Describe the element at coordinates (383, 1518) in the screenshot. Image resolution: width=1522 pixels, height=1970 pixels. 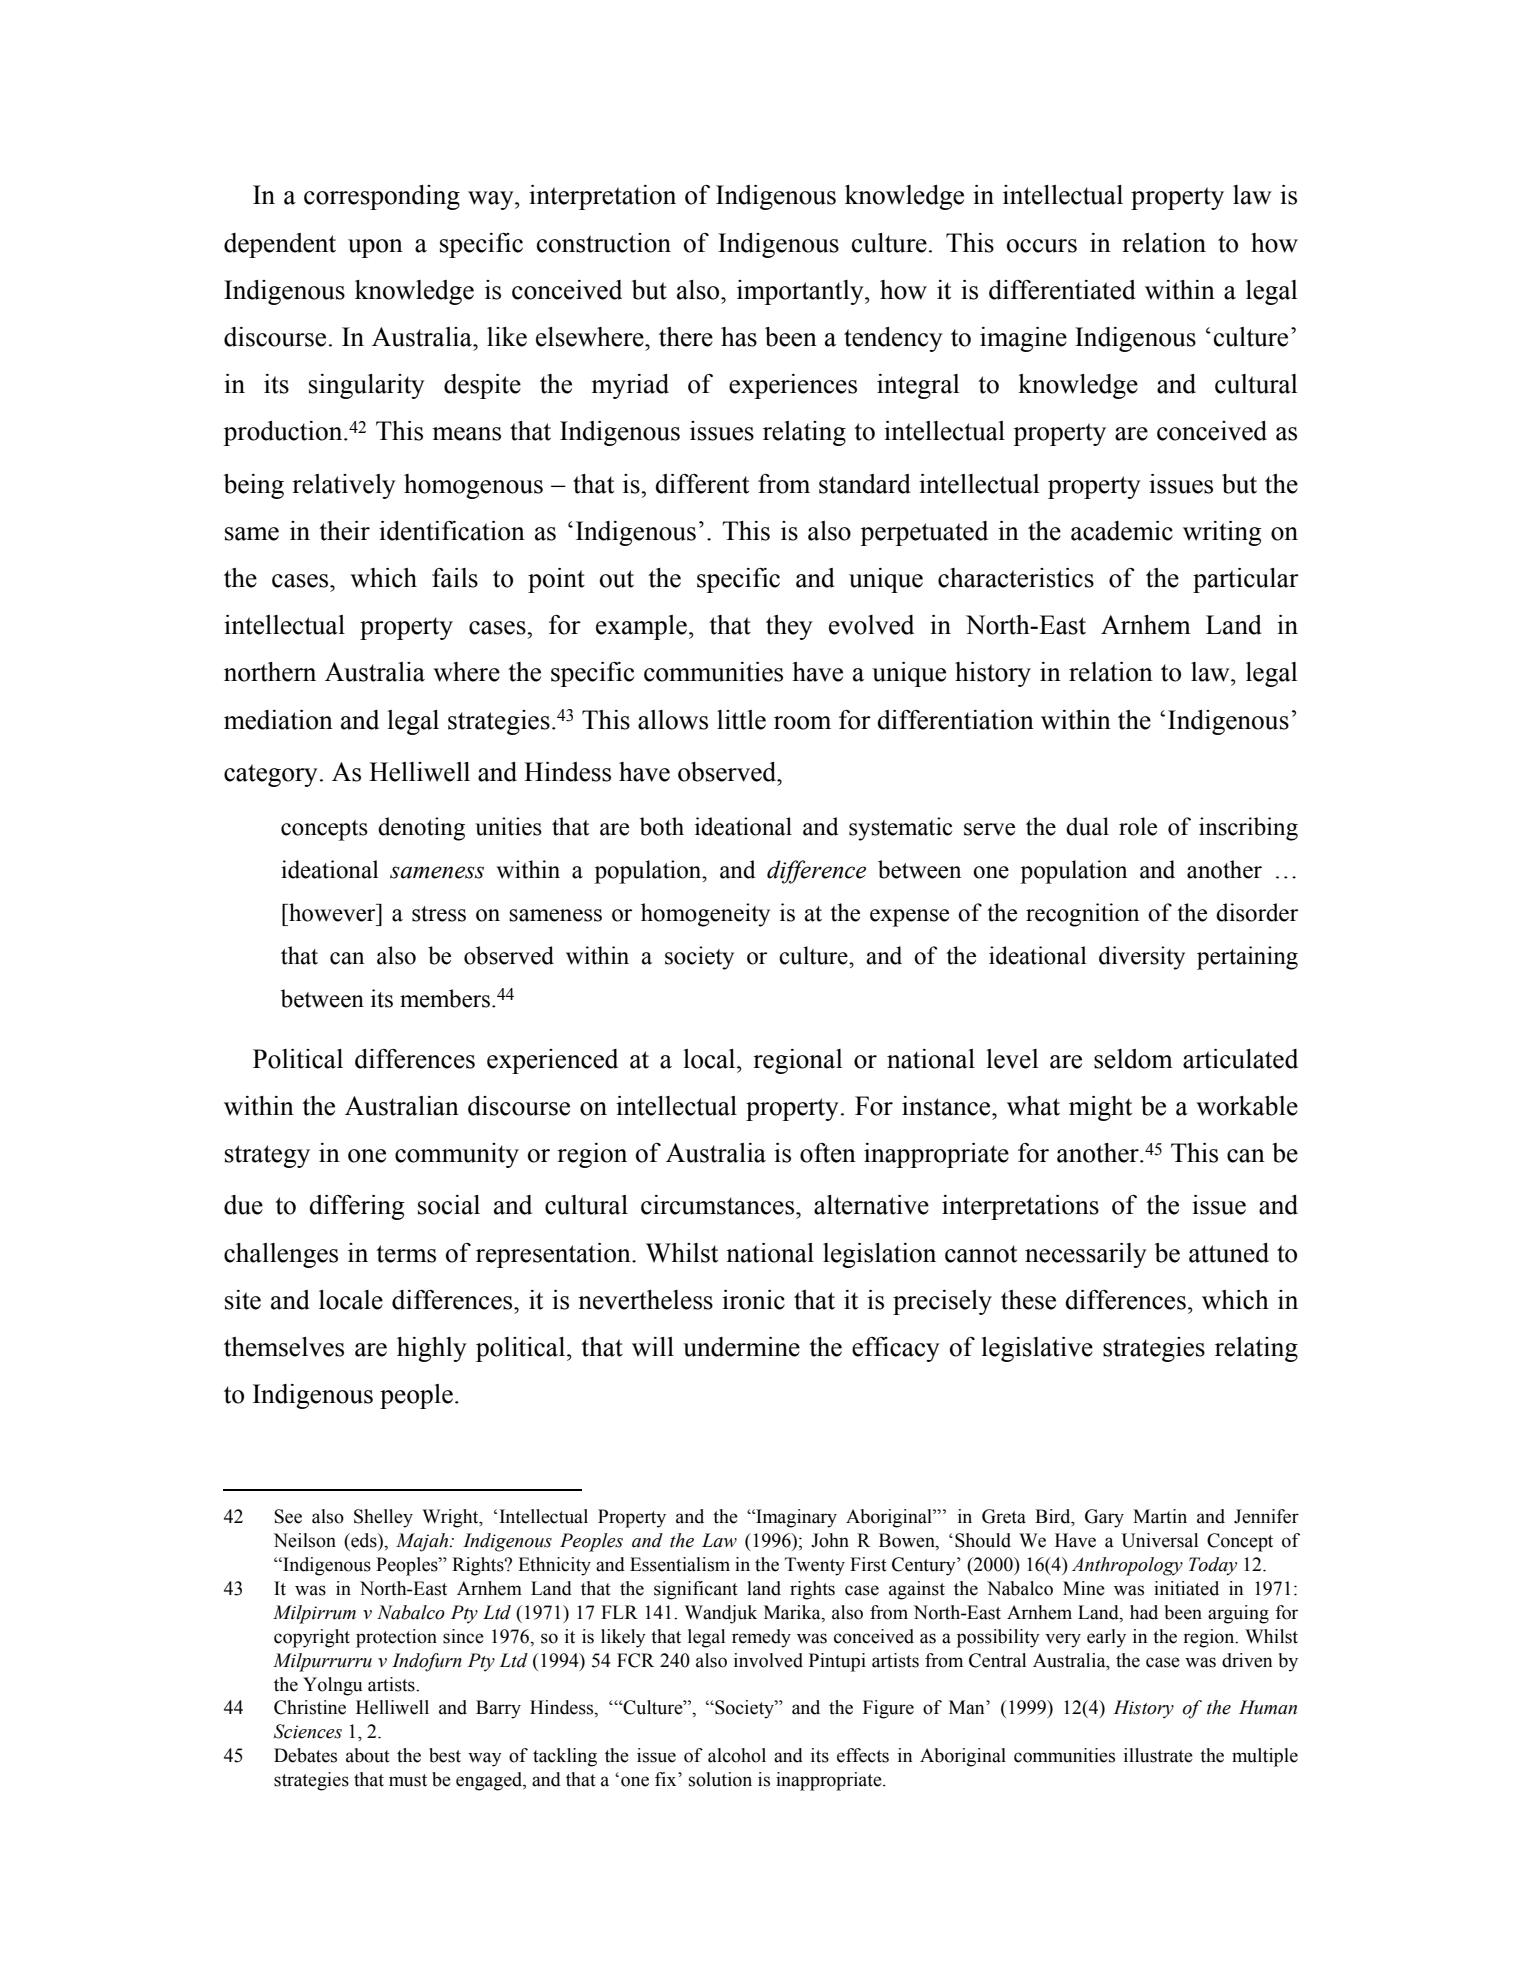
I see `Shelley` at that location.
